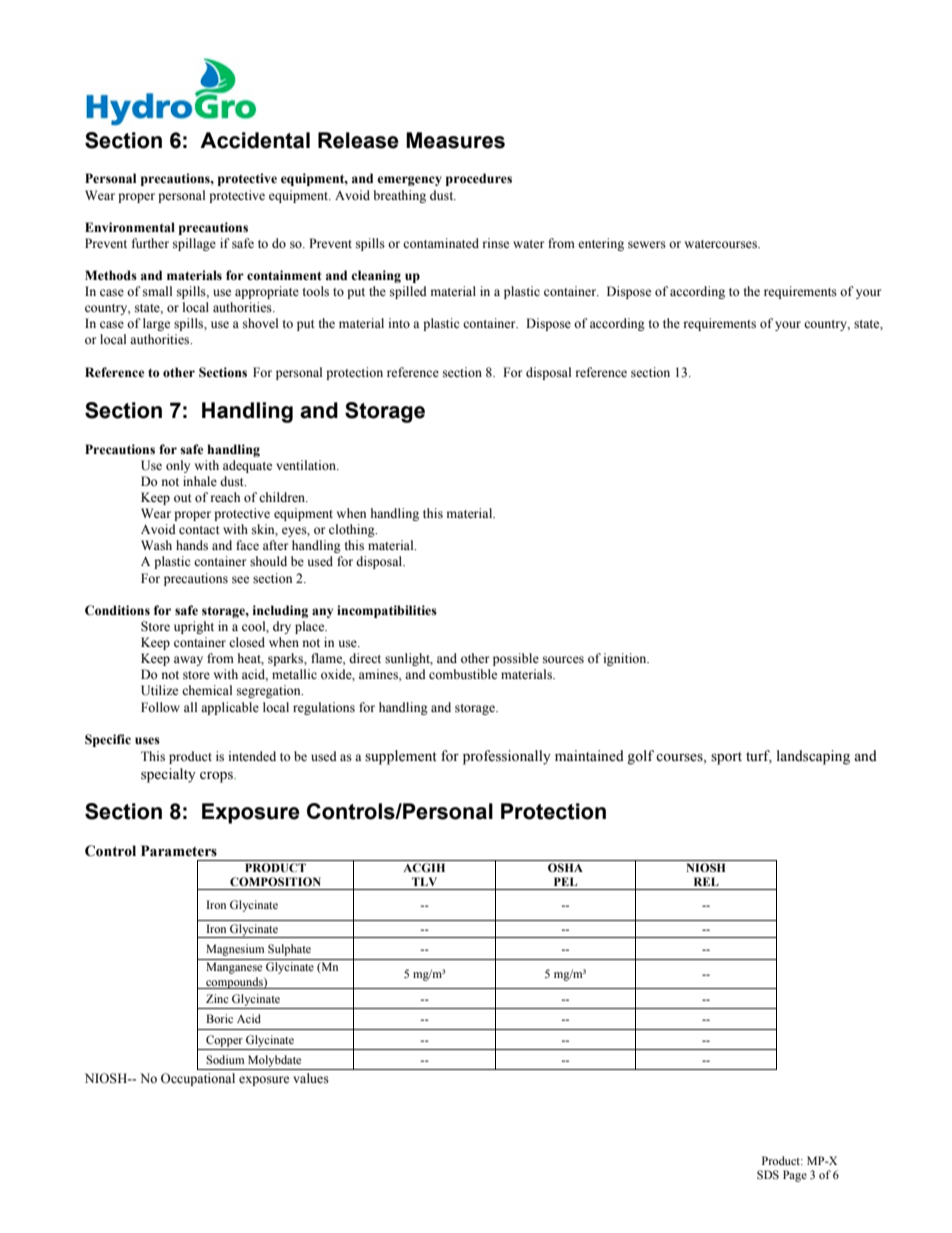 Image resolution: width=952 pixels, height=1233 pixels. I want to click on ignition, so click(626, 659).
